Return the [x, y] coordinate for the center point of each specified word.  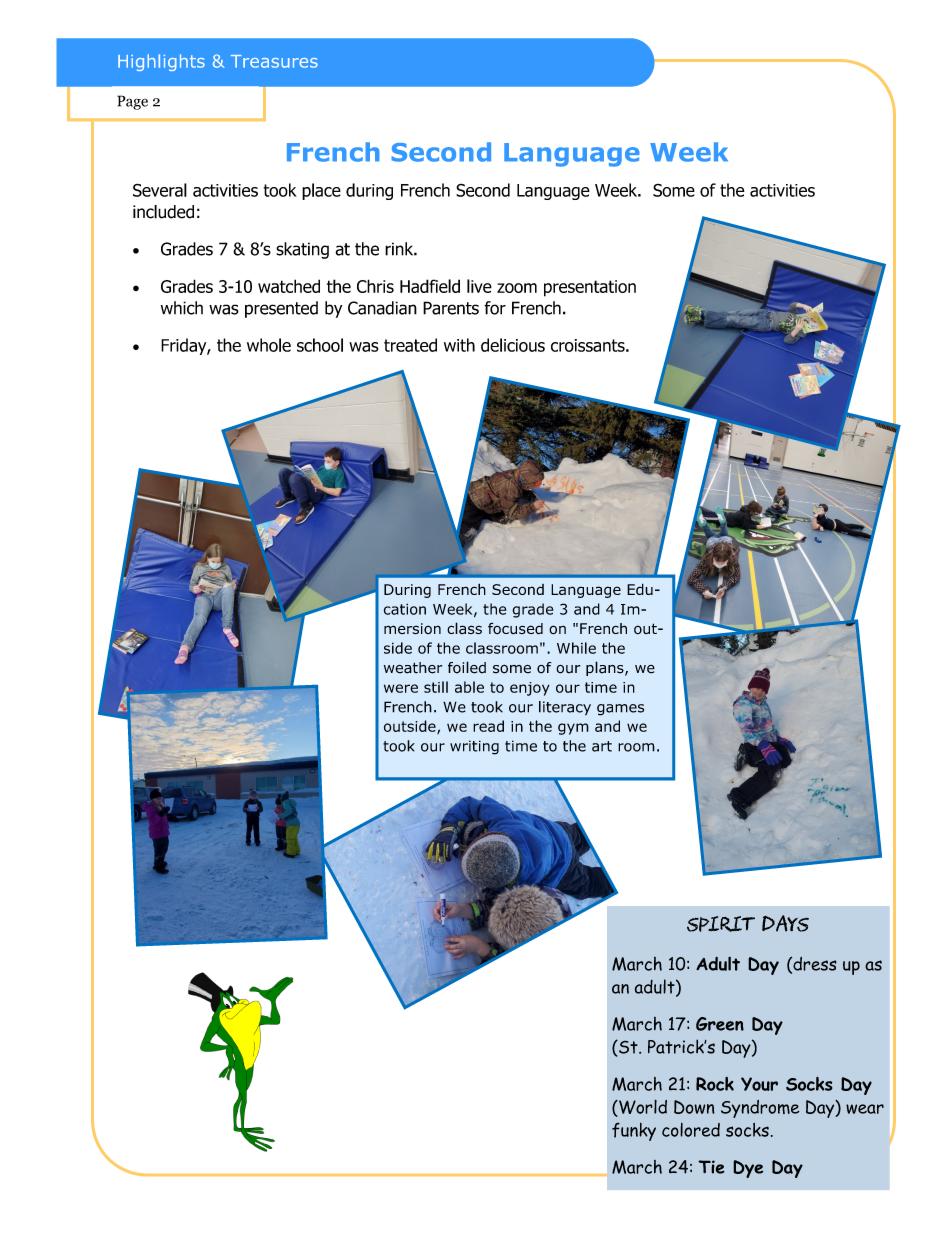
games [620, 710]
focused [515, 629]
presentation [590, 288]
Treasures [274, 61]
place [321, 191]
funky [634, 1131]
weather [413, 668]
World [642, 1106]
